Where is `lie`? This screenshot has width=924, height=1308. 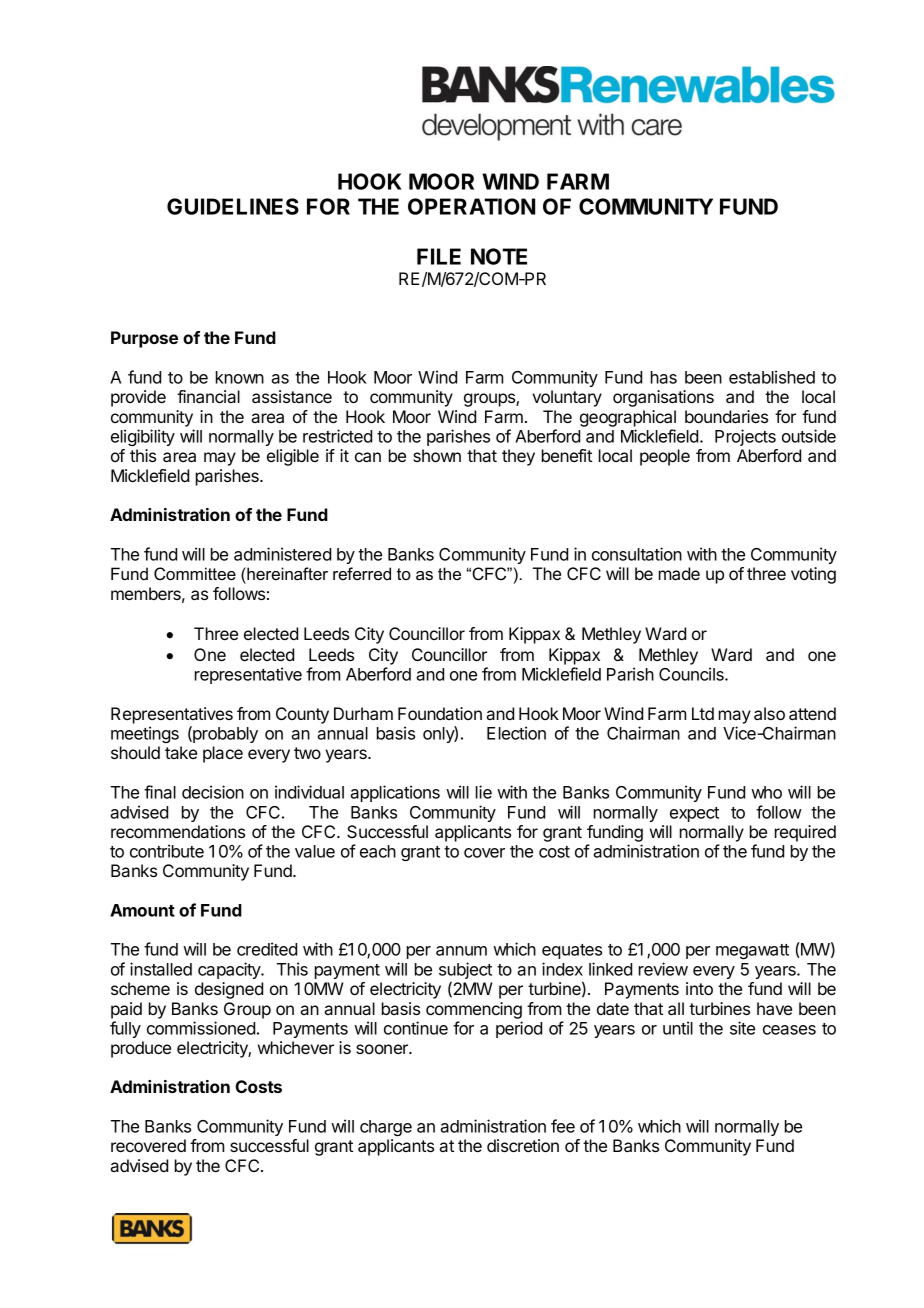 lie is located at coordinates (484, 792).
